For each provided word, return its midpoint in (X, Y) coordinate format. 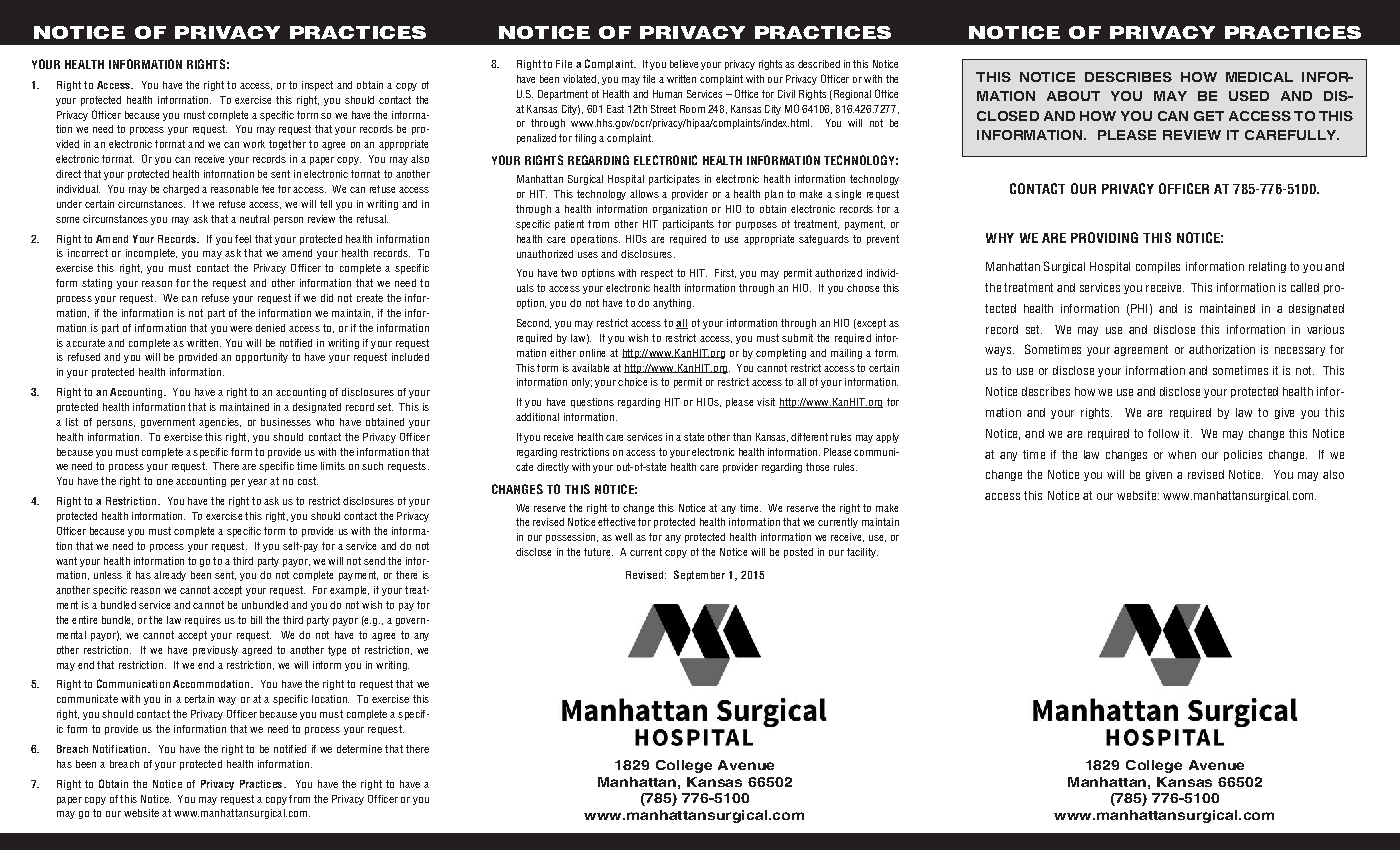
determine (359, 749)
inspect (317, 86)
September (699, 575)
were (241, 329)
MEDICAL (1259, 77)
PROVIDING (1104, 237)
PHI (1139, 308)
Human (667, 94)
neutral (254, 219)
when (1182, 454)
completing (781, 354)
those (817, 467)
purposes (756, 226)
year (257, 483)
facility (862, 553)
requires (203, 621)
